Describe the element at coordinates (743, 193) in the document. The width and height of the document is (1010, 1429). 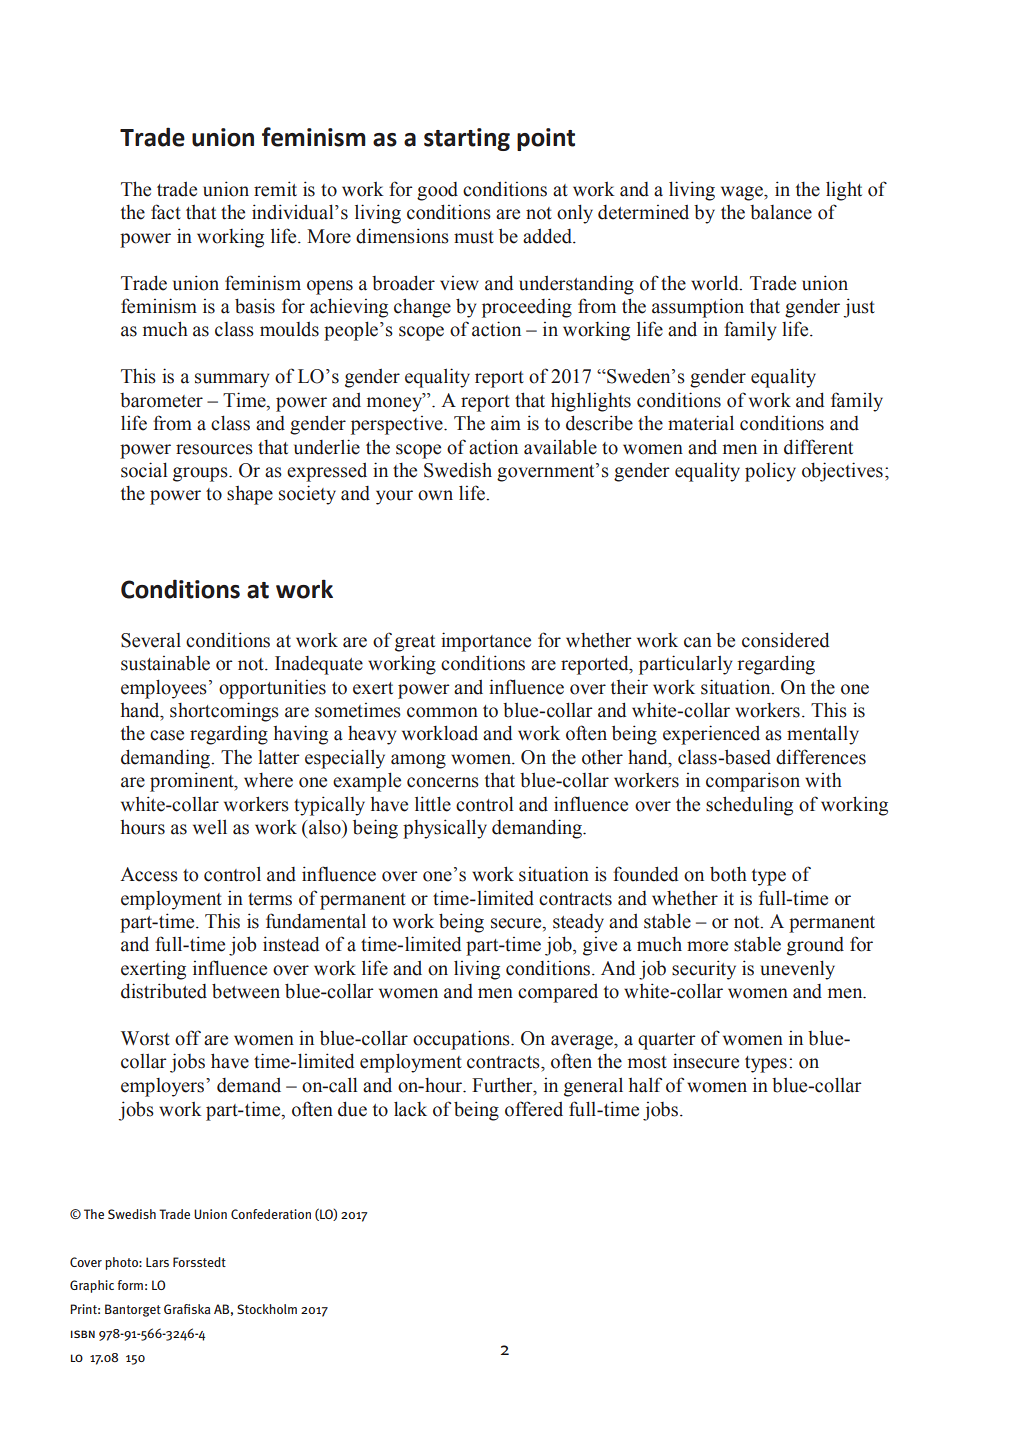
I see `wage` at that location.
